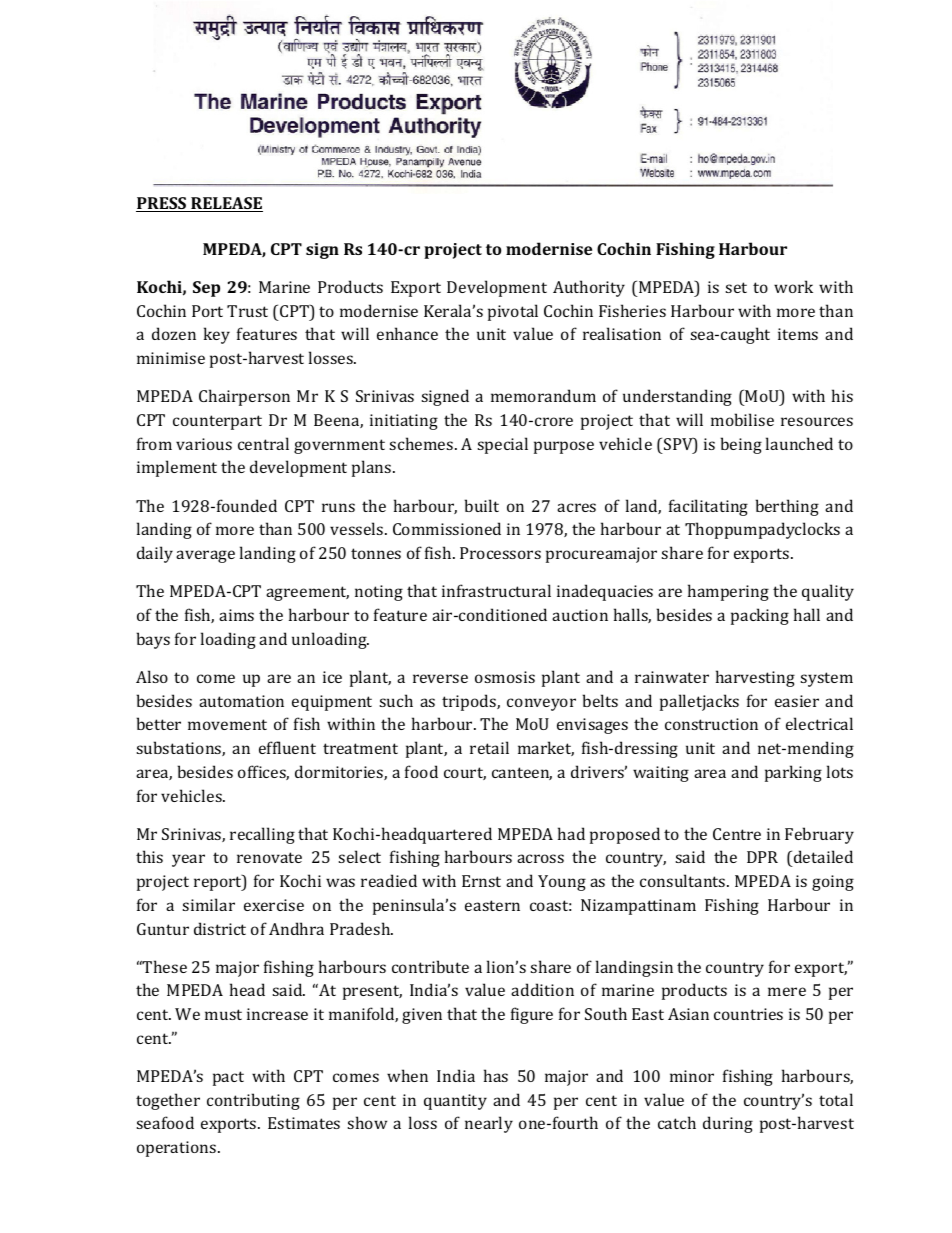 The image size is (952, 1233). I want to click on contributing, so click(253, 1101).
